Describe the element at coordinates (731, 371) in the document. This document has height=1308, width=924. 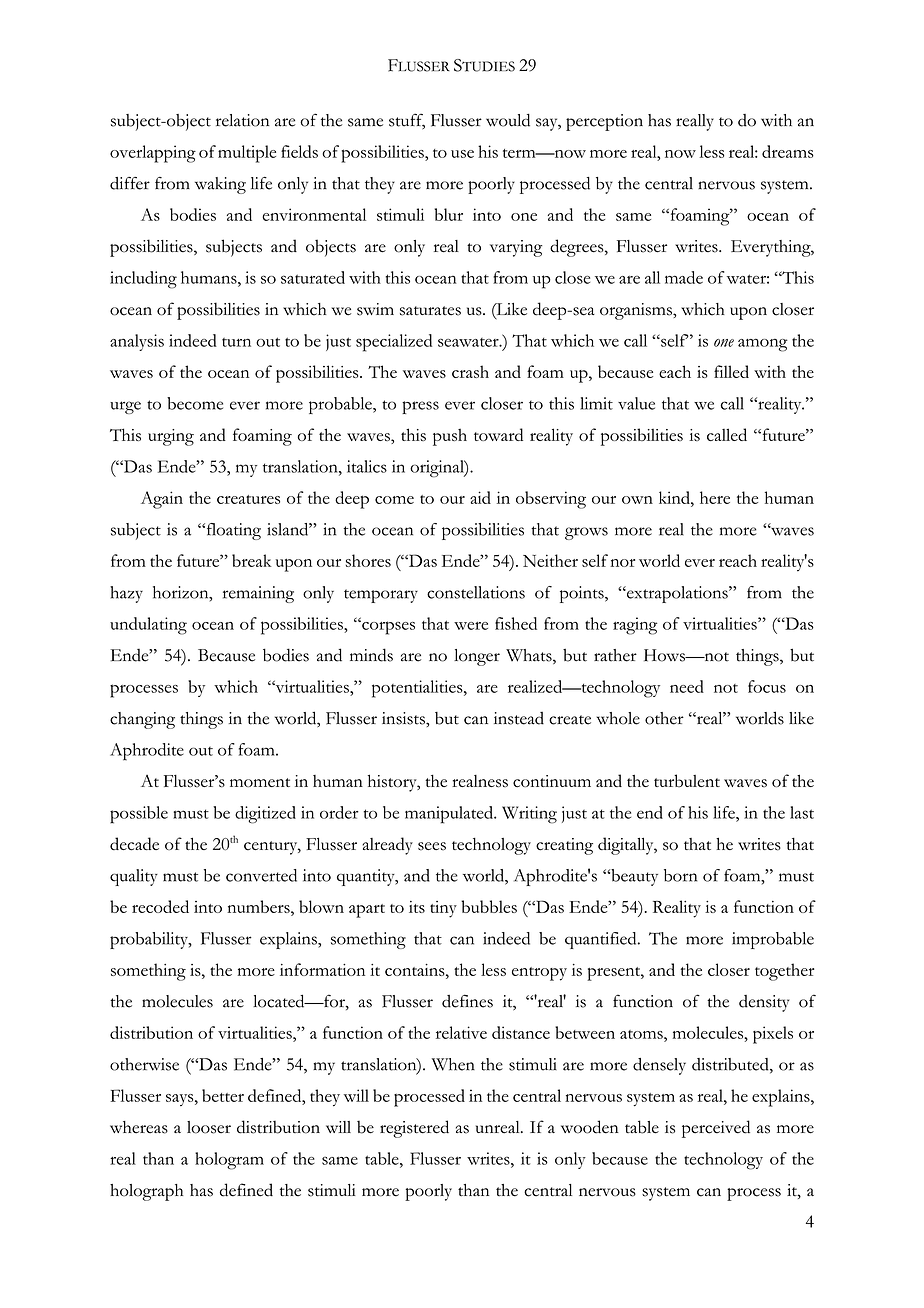
I see `filled` at that location.
